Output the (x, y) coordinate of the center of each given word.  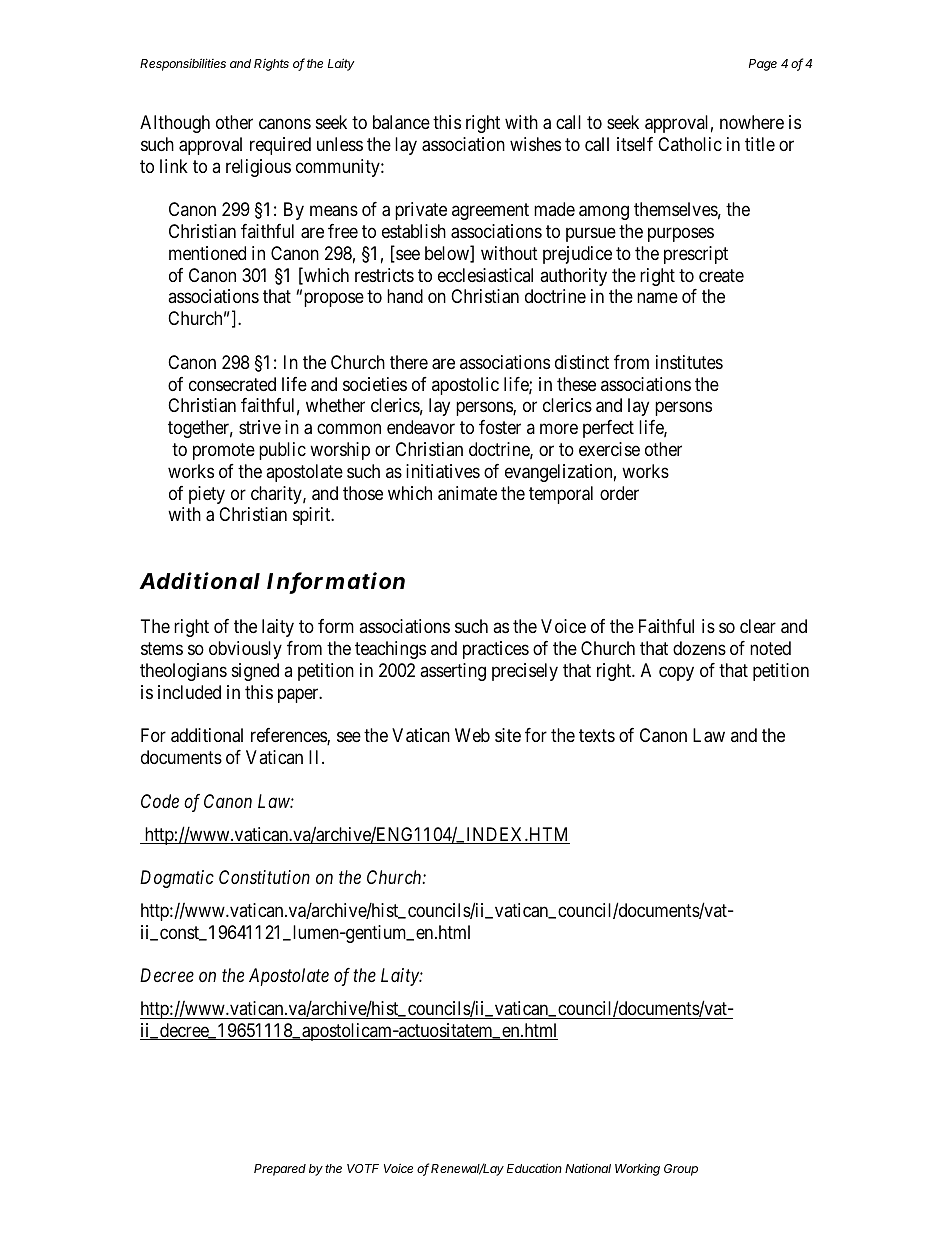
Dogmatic (177, 879)
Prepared (280, 1170)
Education (534, 1168)
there (409, 362)
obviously (245, 650)
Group (681, 1170)
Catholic (690, 144)
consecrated (232, 384)
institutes (689, 362)
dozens (699, 648)
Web (472, 735)
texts (597, 736)
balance (401, 122)
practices (496, 650)
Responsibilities (183, 64)
